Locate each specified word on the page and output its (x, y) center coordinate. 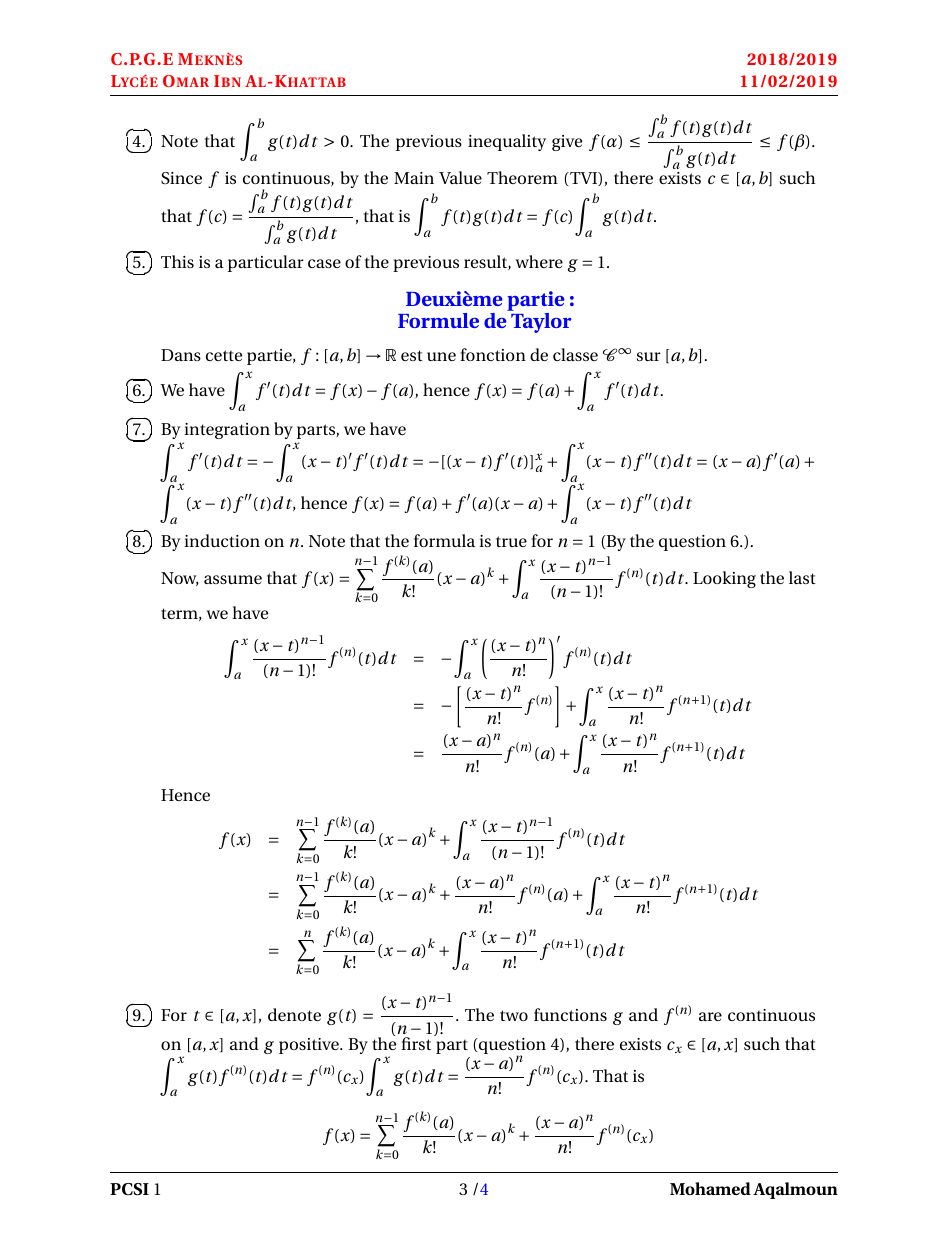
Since (181, 178)
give (567, 143)
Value (460, 177)
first (416, 1043)
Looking (724, 579)
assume (233, 579)
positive (310, 1046)
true (511, 541)
